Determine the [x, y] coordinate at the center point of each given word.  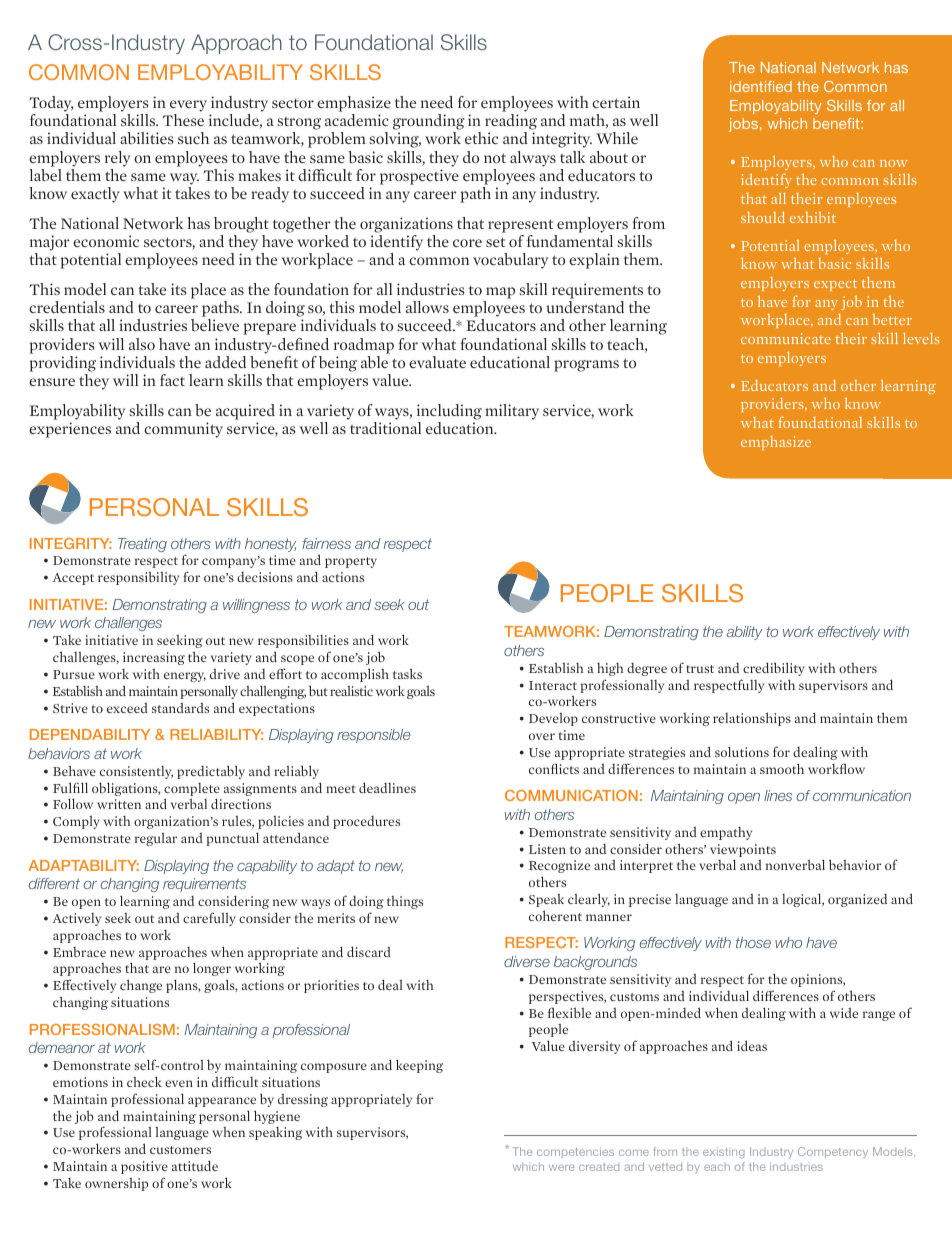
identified [761, 86]
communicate [786, 338]
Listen [547, 849]
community [183, 430]
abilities [147, 138]
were [562, 1168]
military [512, 412]
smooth [782, 768]
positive [144, 1167]
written [119, 804]
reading [511, 123]
